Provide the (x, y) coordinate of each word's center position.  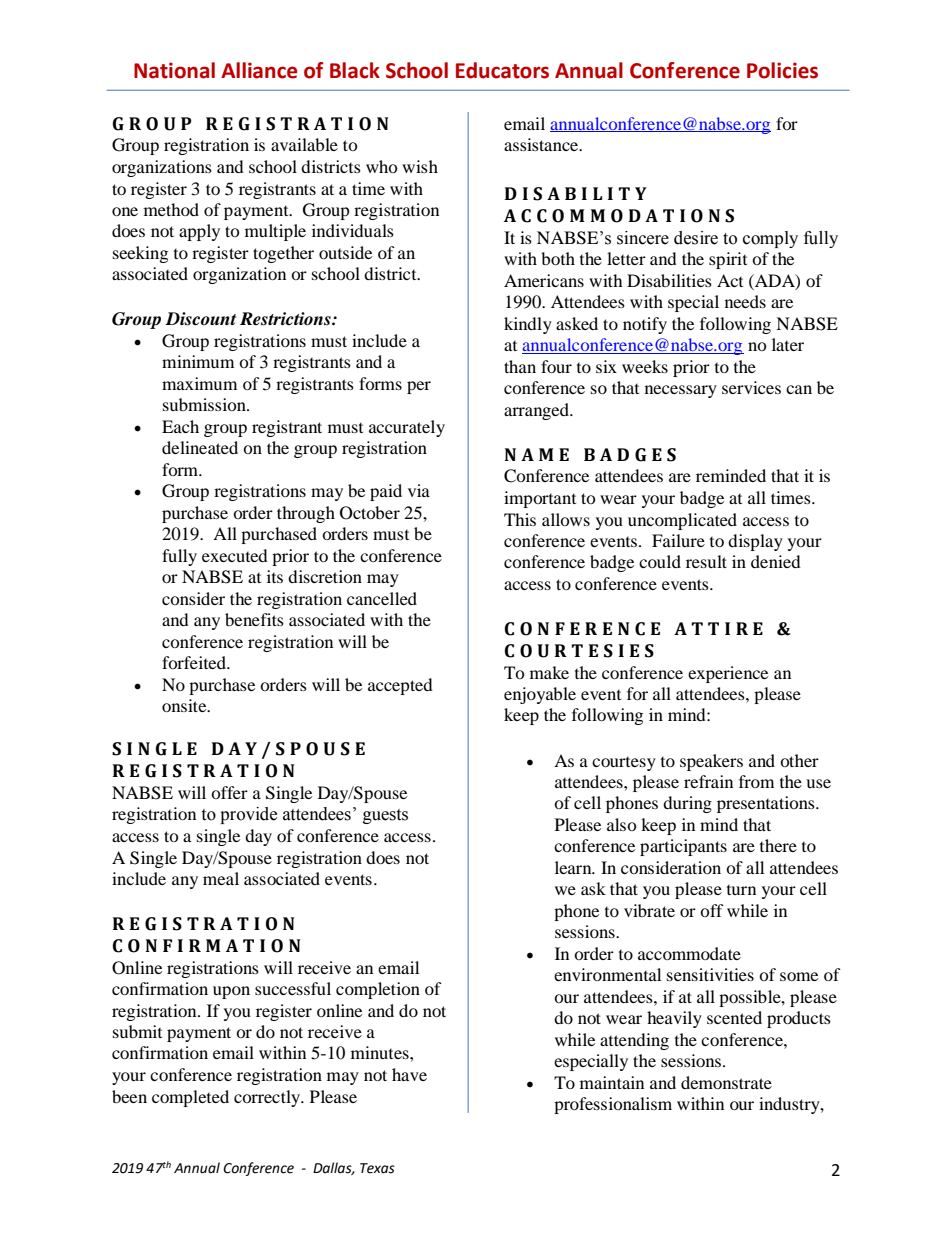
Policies (782, 70)
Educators (502, 70)
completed (190, 1098)
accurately (407, 428)
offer (229, 792)
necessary (681, 391)
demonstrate (726, 1082)
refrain (708, 781)
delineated (200, 447)
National (174, 70)
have (409, 1074)
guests (385, 816)
